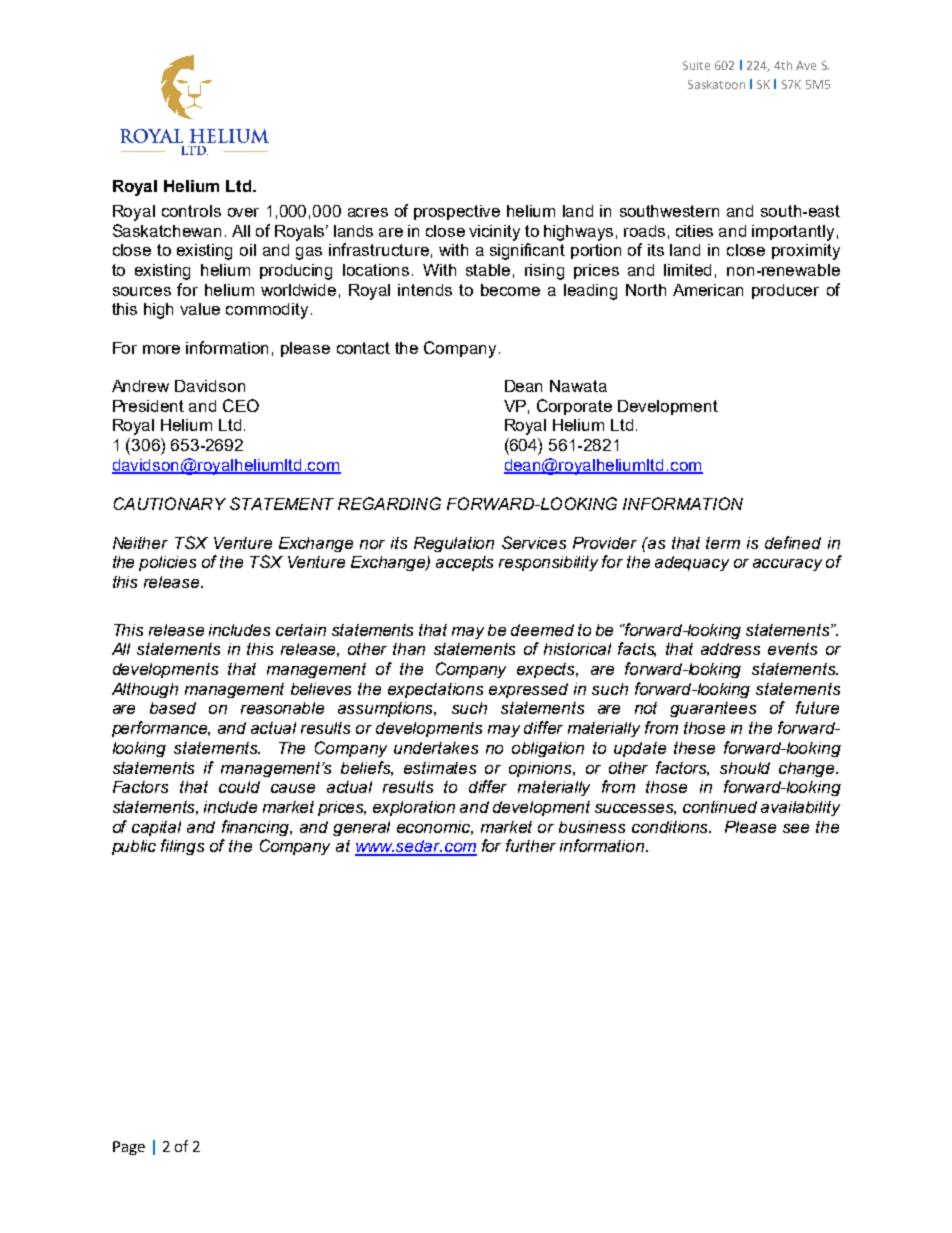 The height and width of the screenshot is (1233, 952). Describe the element at coordinates (531, 845) in the screenshot. I see `further` at that location.
